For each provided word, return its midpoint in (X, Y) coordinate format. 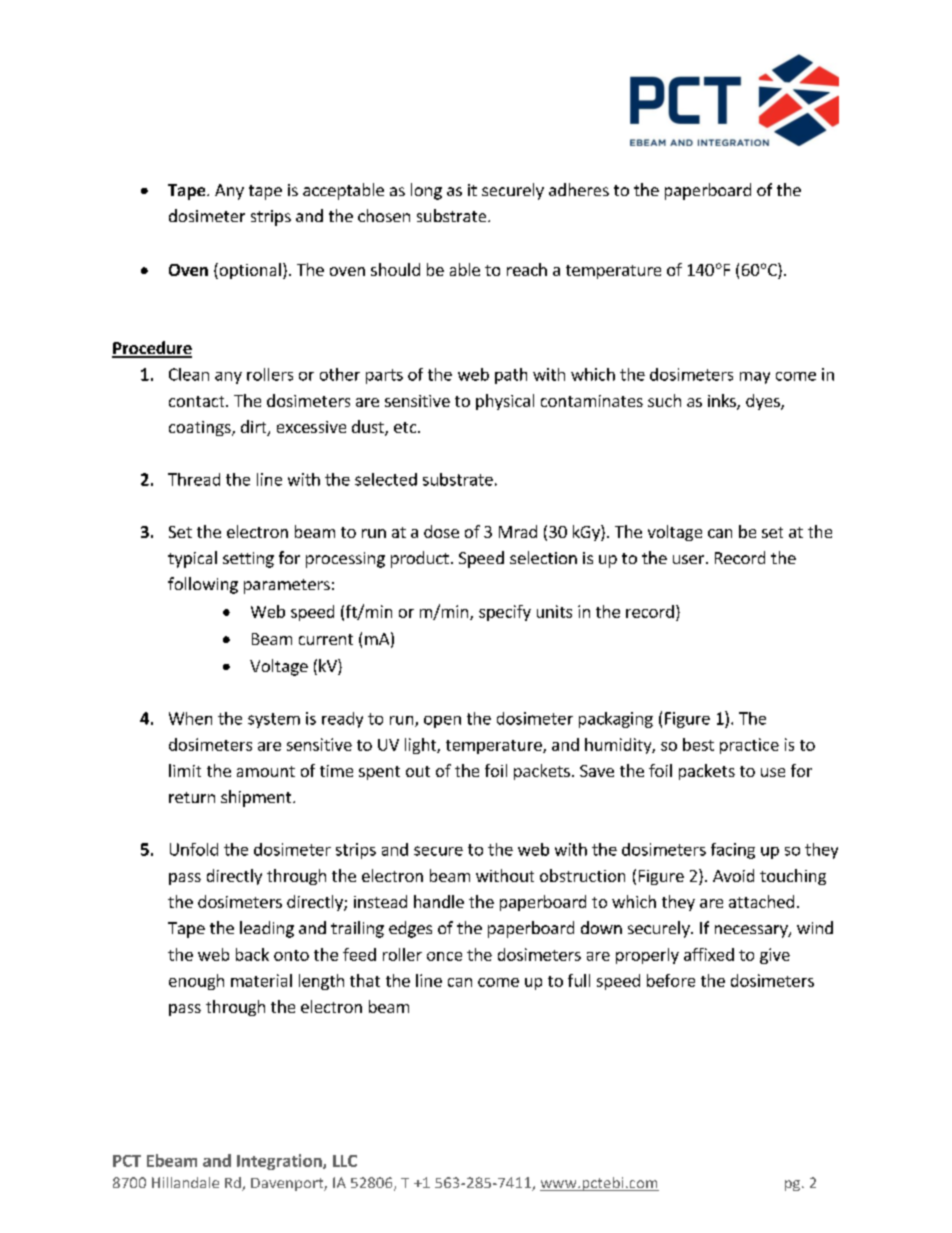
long (426, 191)
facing (733, 851)
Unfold (194, 849)
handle (439, 901)
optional (249, 271)
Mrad (518, 531)
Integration (280, 1162)
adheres (579, 189)
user (690, 559)
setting (248, 560)
